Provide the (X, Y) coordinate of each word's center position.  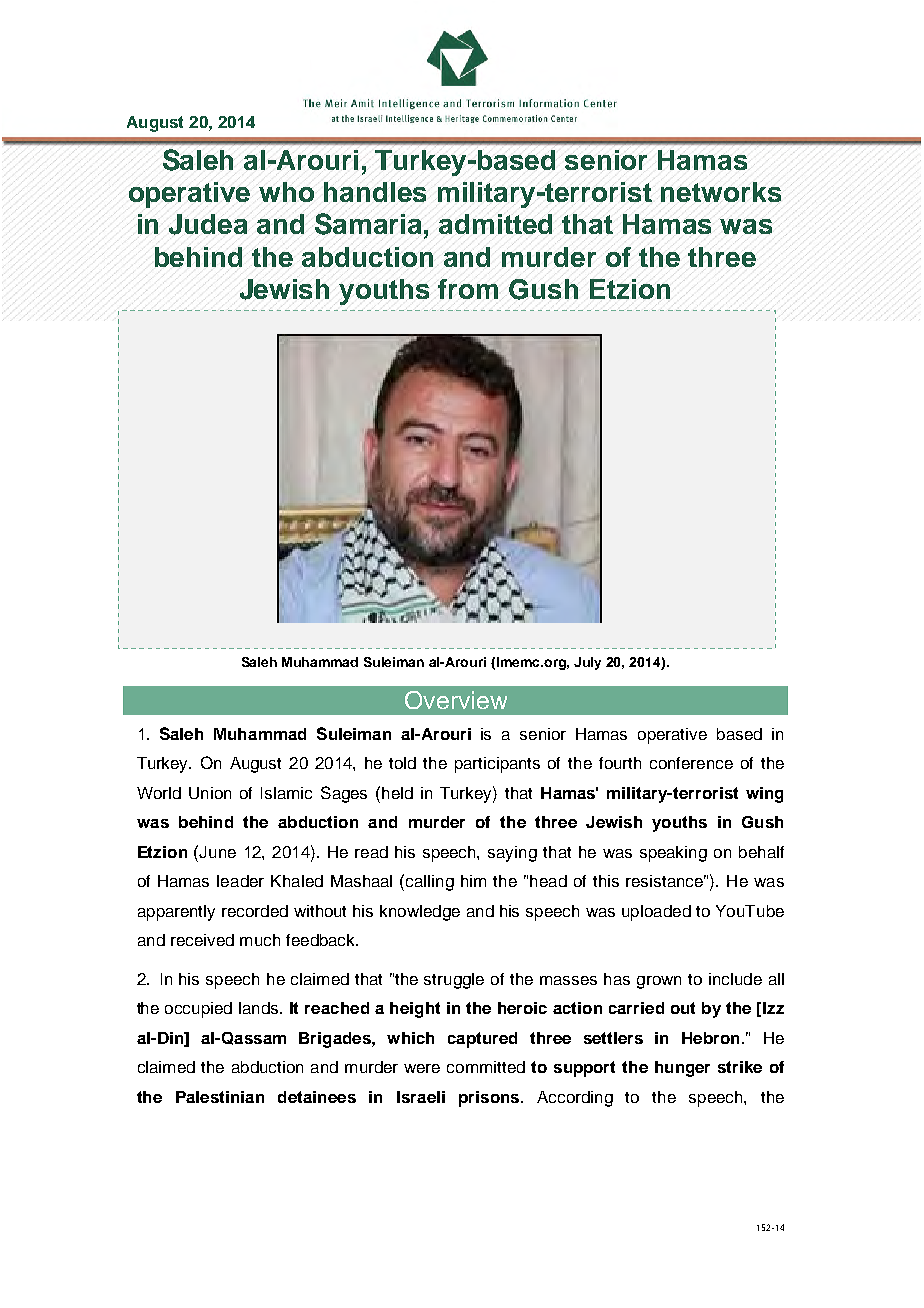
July (587, 663)
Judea (208, 224)
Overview (456, 700)
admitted (495, 224)
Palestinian (220, 1097)
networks (721, 192)
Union (210, 793)
